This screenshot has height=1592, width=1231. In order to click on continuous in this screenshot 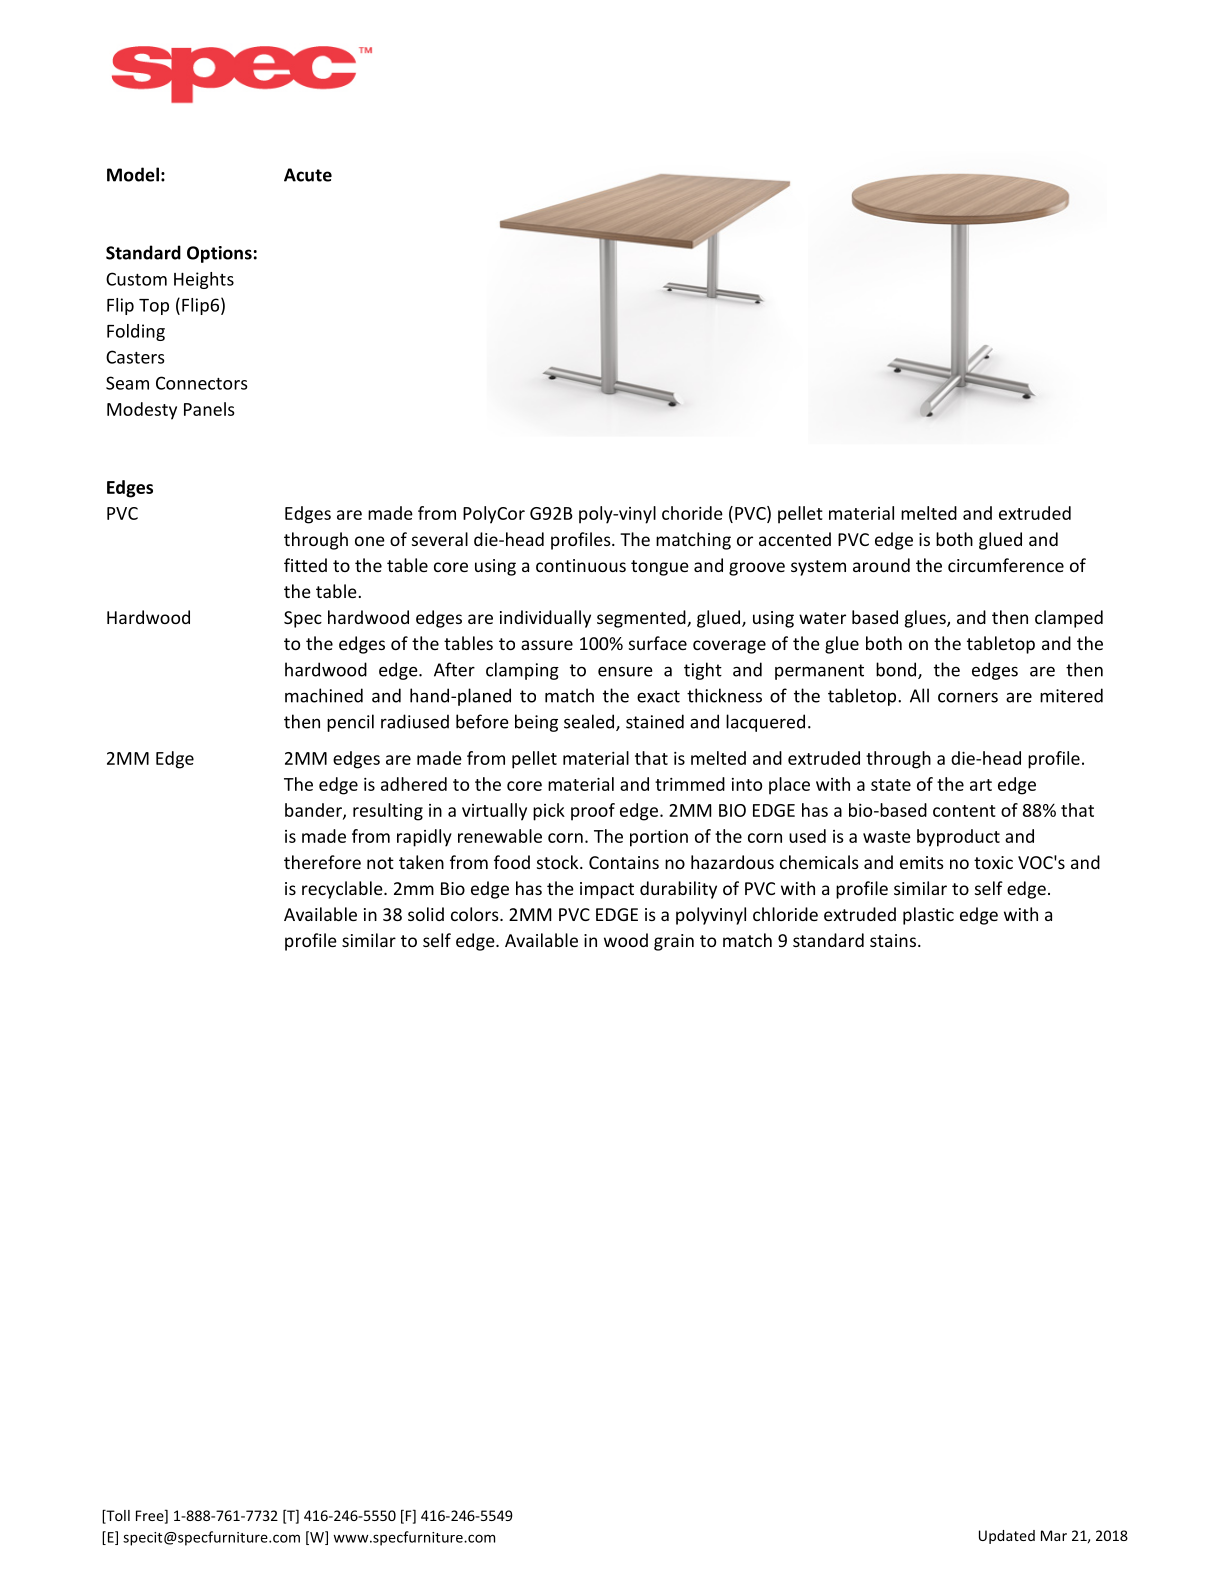, I will do `click(581, 565)`.
